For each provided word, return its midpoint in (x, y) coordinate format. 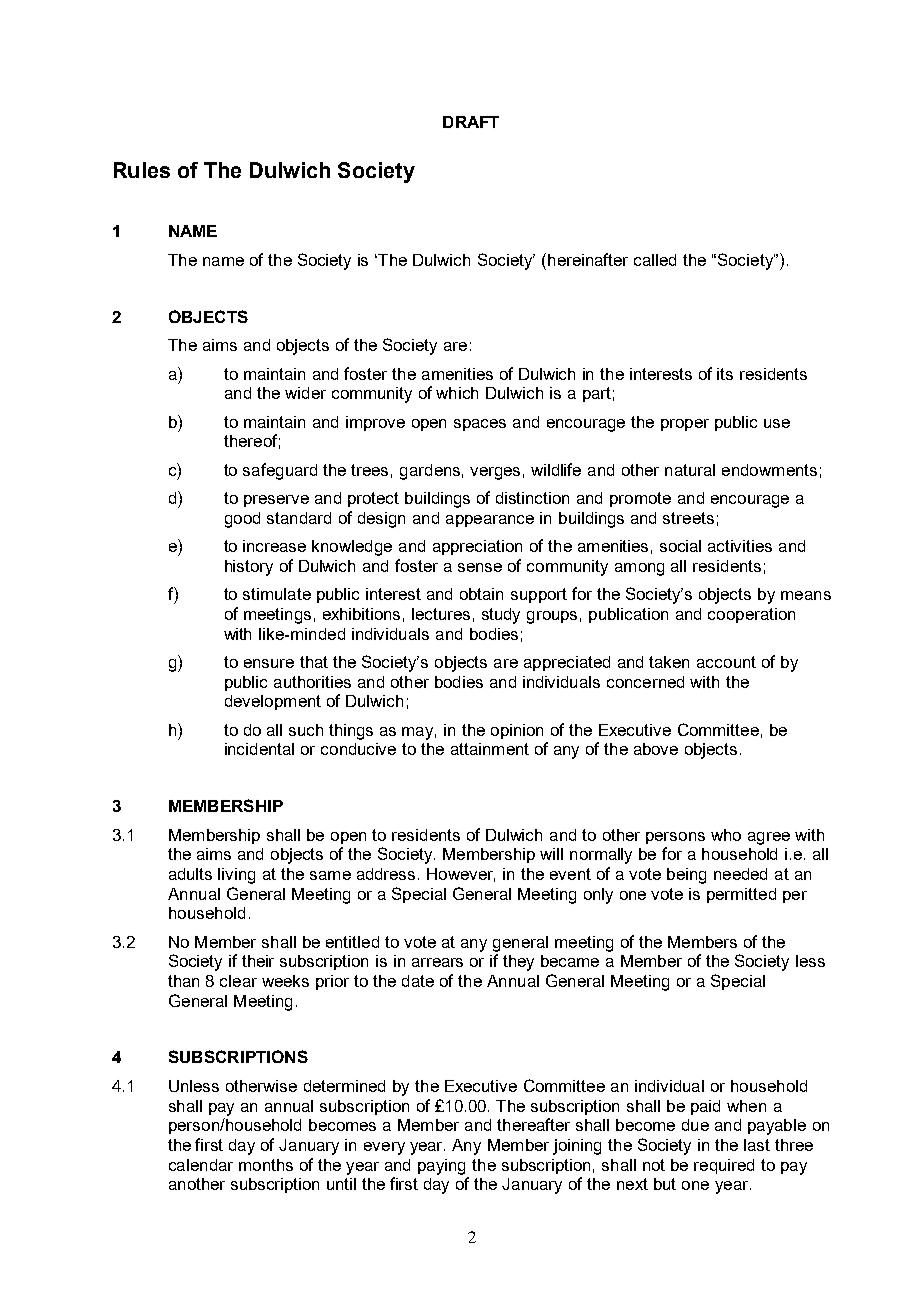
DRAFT (471, 122)
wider (305, 393)
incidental (259, 749)
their (258, 961)
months (266, 1165)
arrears (437, 962)
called (655, 260)
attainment (490, 749)
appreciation (477, 547)
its (725, 374)
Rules (142, 170)
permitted (741, 895)
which (457, 393)
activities (740, 546)
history (249, 568)
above (656, 749)
